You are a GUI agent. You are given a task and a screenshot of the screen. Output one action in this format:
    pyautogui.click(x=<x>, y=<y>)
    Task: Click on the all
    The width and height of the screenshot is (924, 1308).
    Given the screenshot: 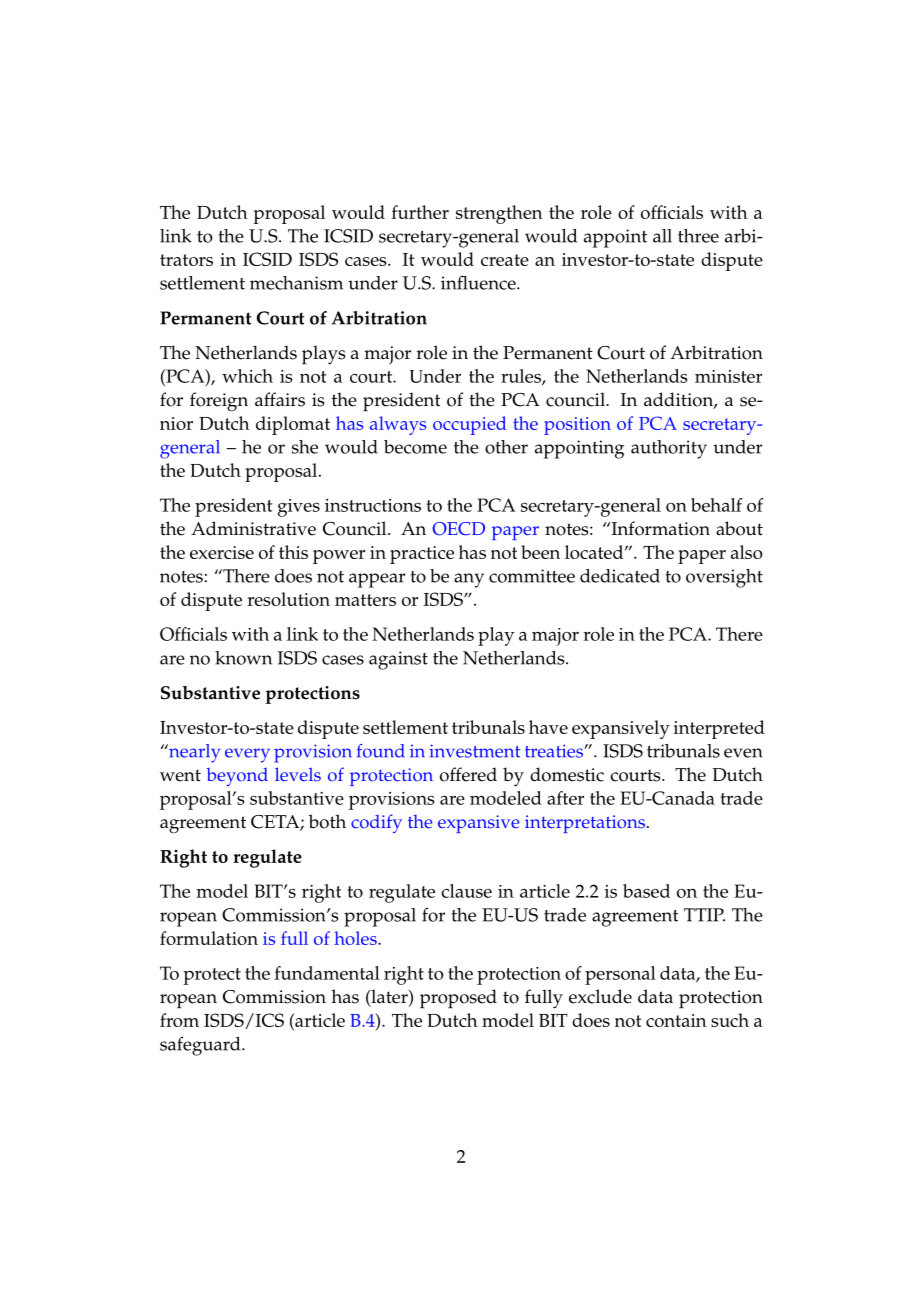 What is the action you would take?
    pyautogui.click(x=662, y=236)
